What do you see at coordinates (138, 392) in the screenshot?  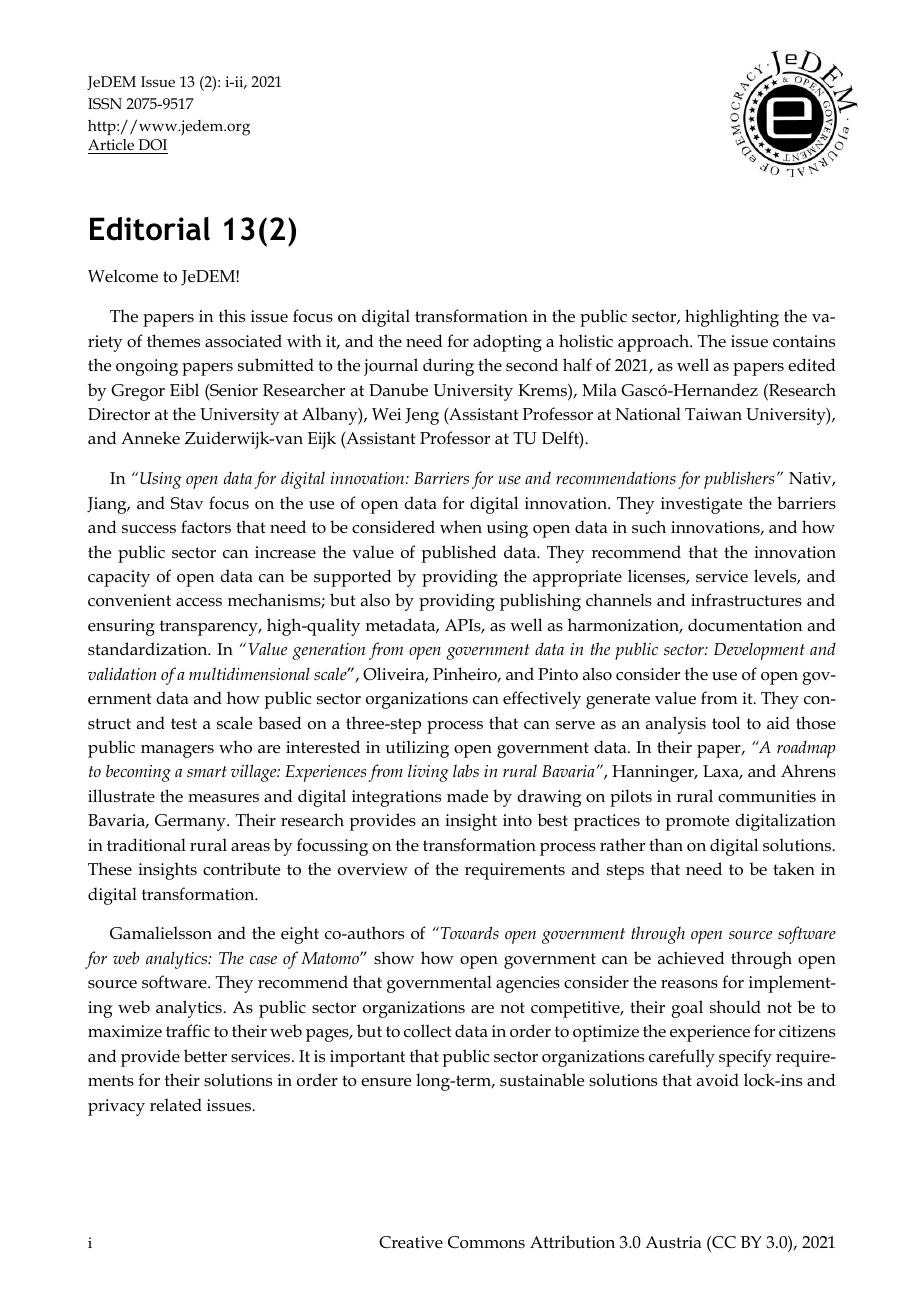 I see `Gregor` at bounding box center [138, 392].
